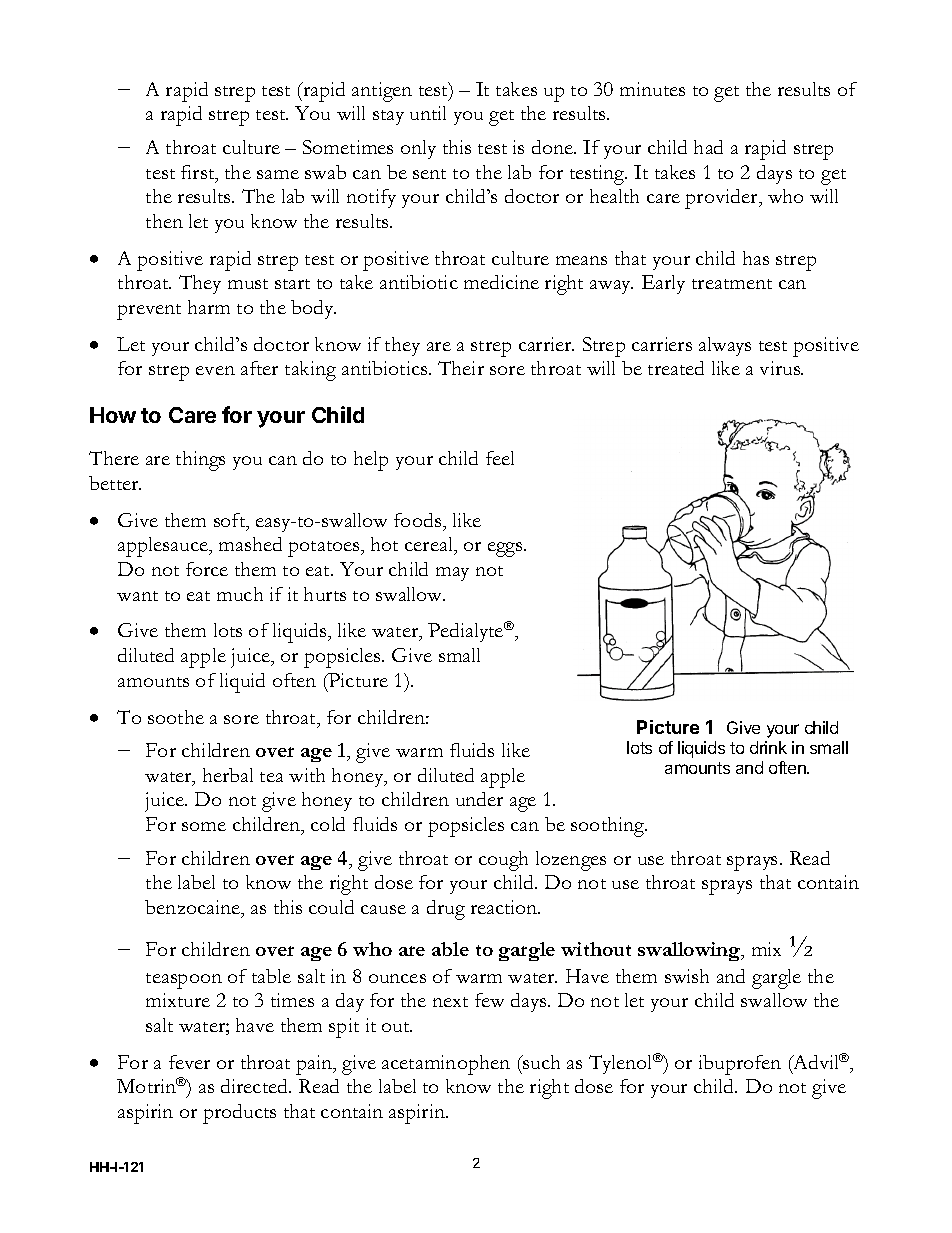 The image size is (952, 1233). What do you see at coordinates (428, 113) in the screenshot?
I see `until` at bounding box center [428, 113].
